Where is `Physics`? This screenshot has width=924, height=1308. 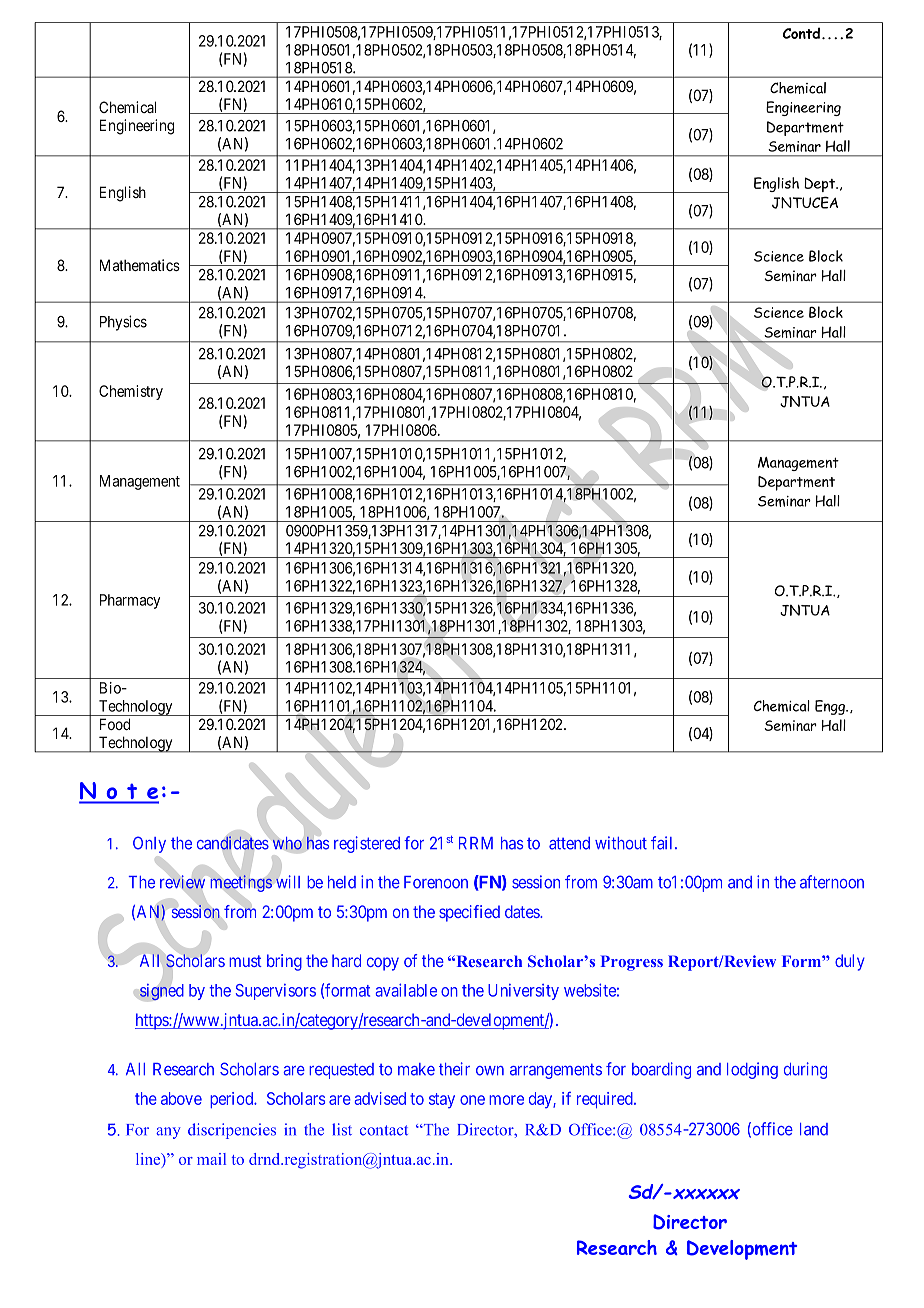
Physics is located at coordinates (123, 323).
